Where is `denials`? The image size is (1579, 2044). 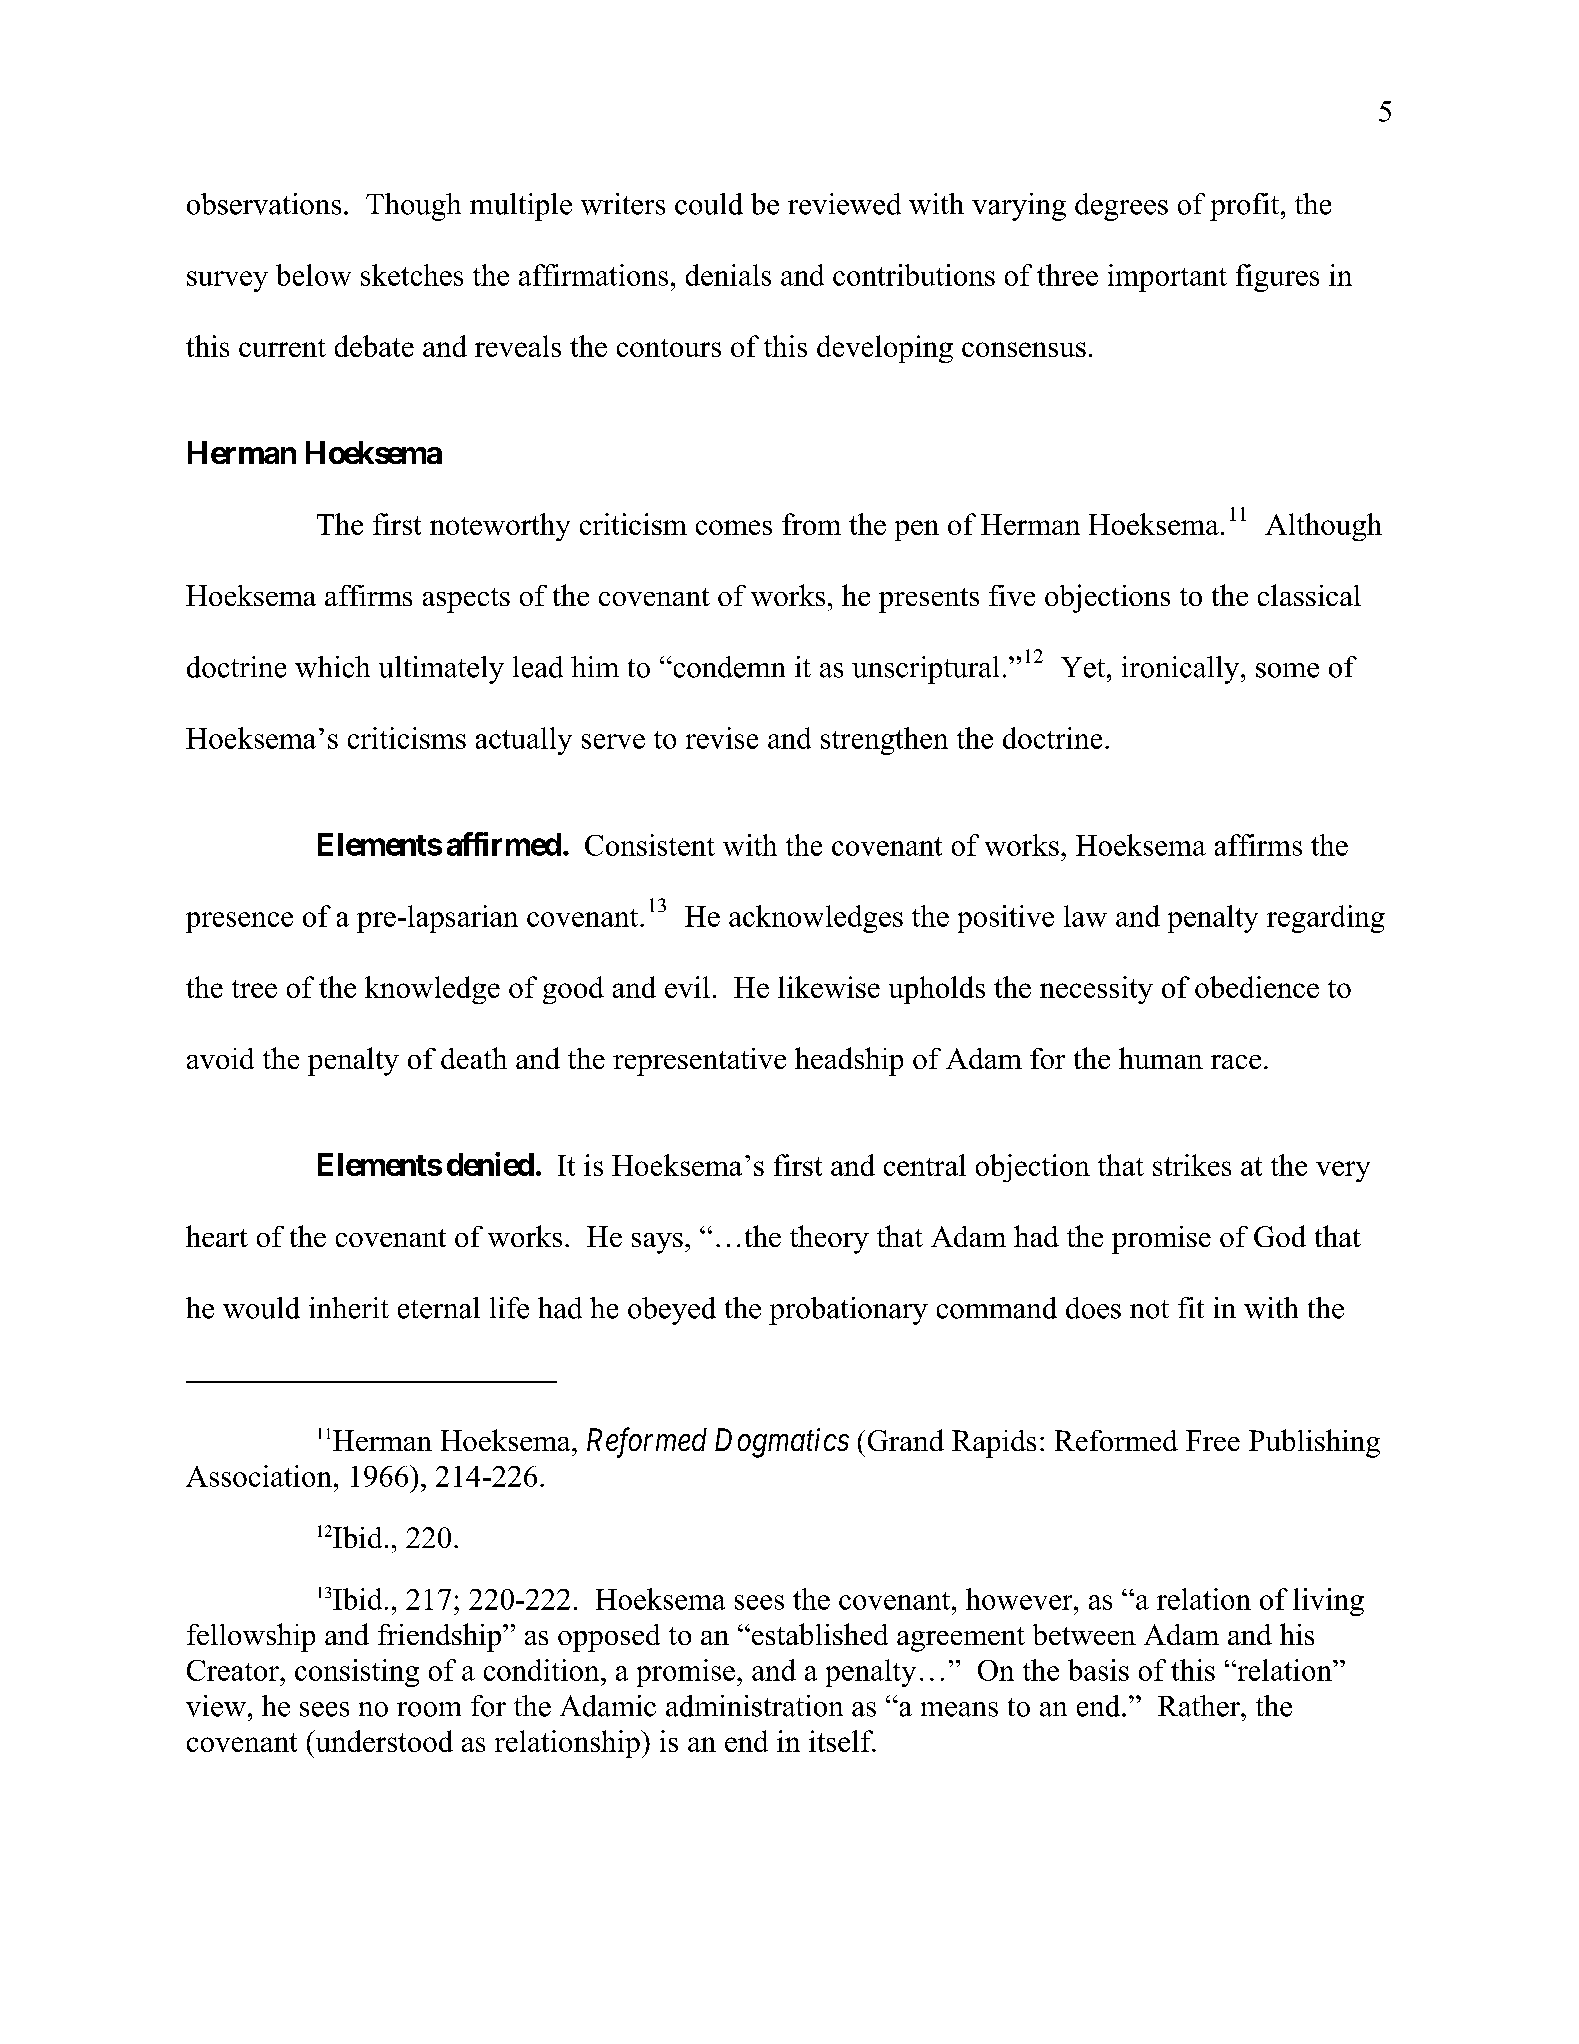 denials is located at coordinates (728, 275).
